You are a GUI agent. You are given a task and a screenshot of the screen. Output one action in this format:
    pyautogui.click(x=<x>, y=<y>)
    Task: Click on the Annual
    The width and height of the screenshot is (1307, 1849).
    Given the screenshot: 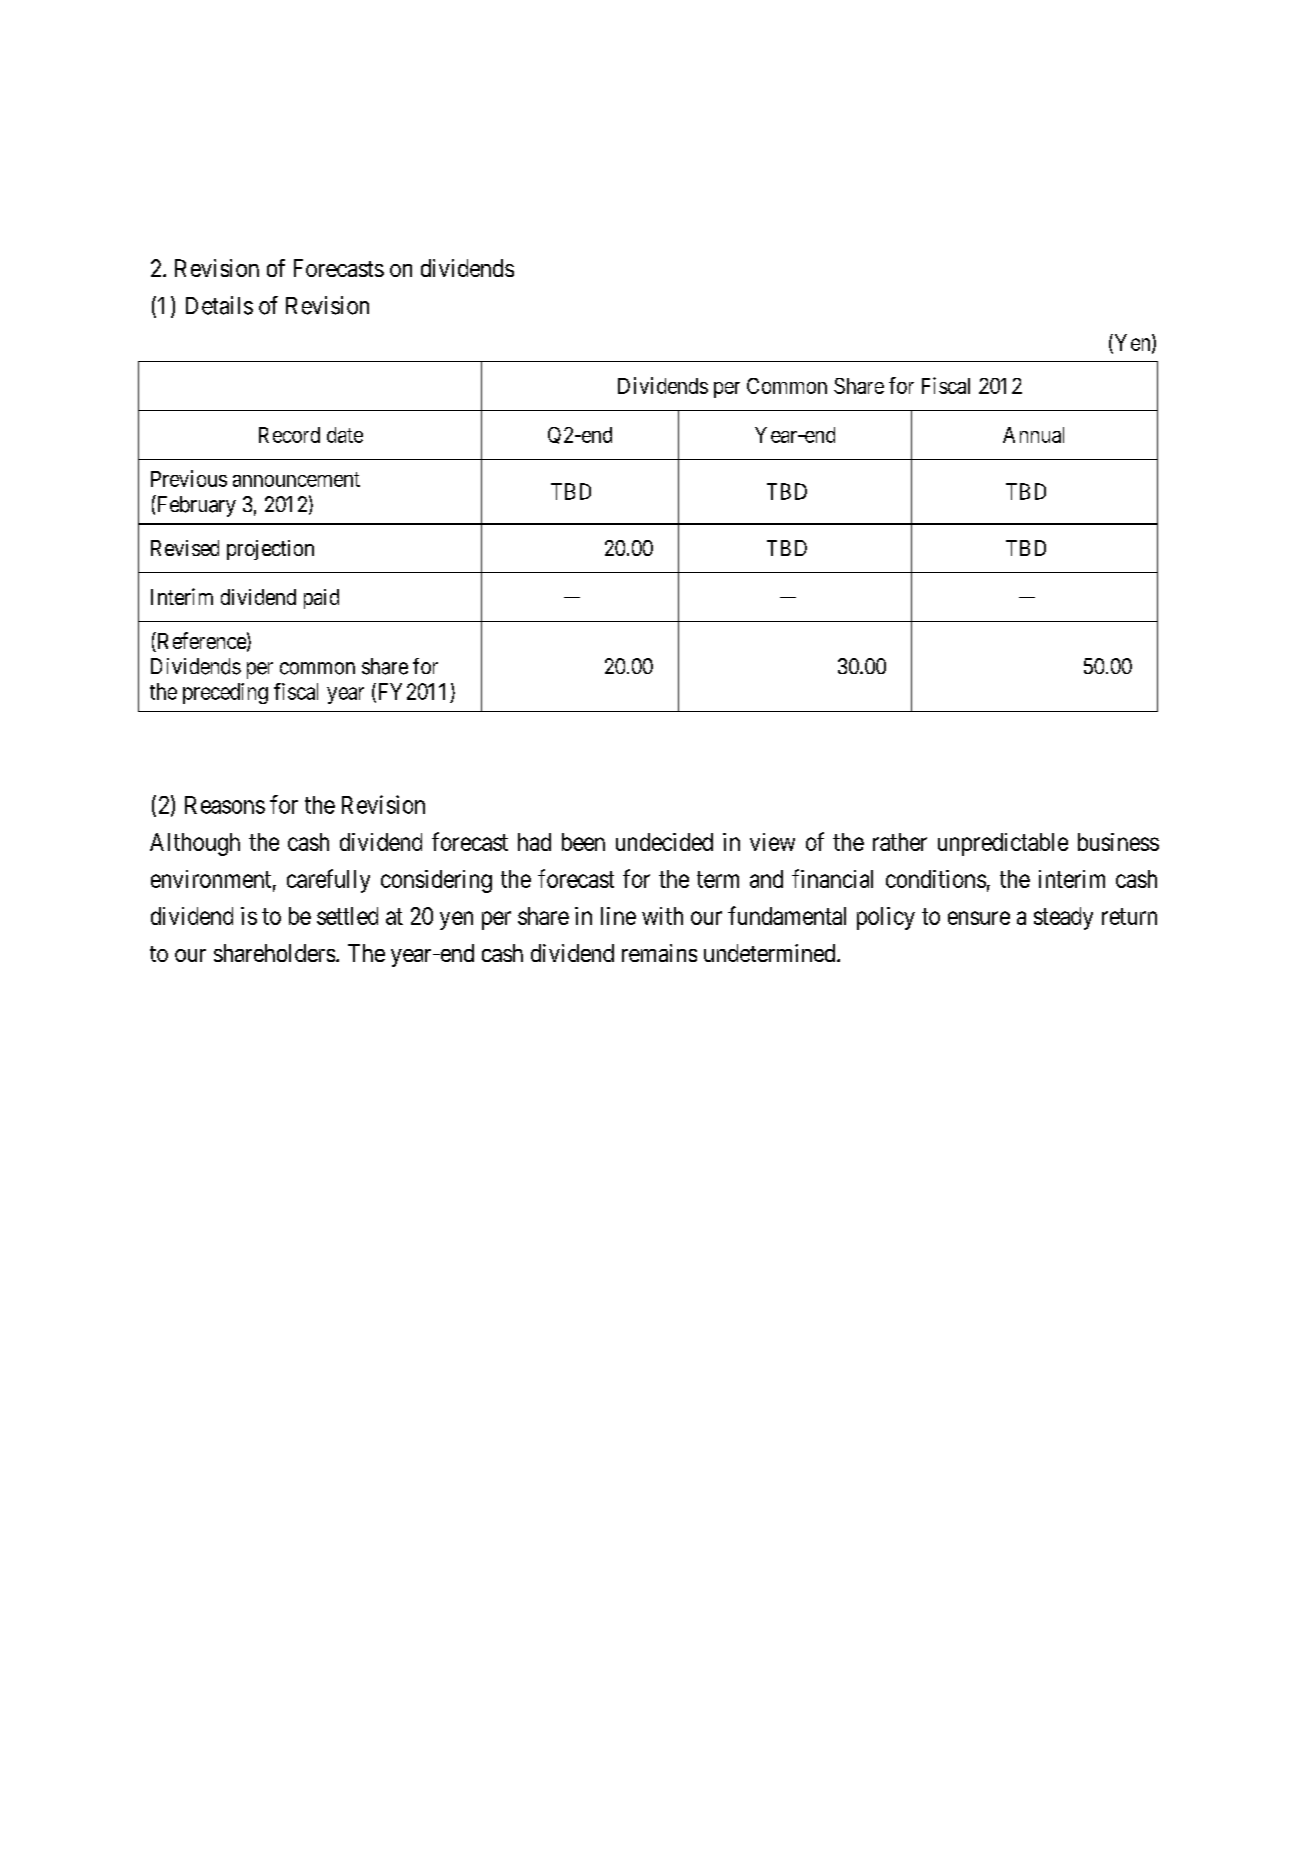 What is the action you would take?
    pyautogui.click(x=1033, y=435)
